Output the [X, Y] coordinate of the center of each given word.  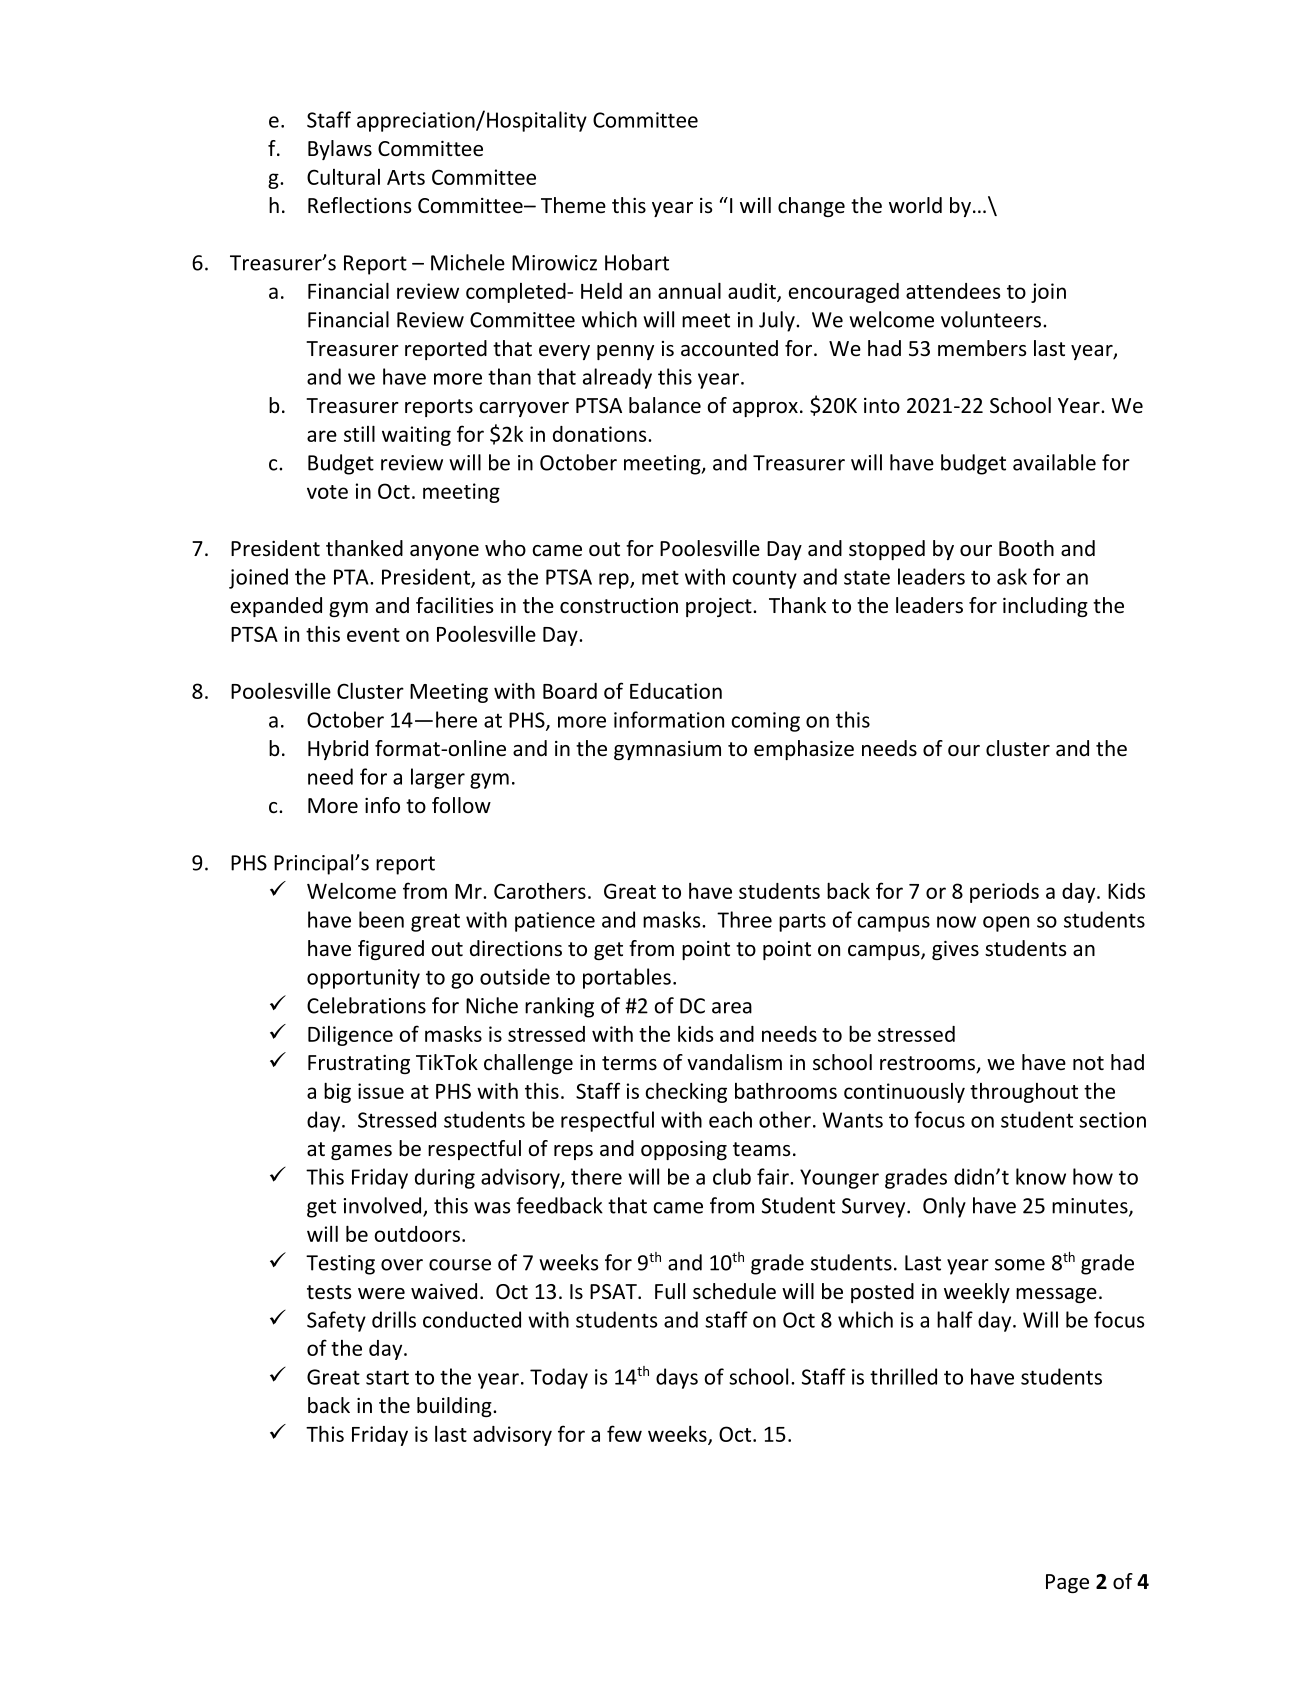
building [455, 1407]
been [381, 919]
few [624, 1433]
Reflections [359, 205]
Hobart [637, 262]
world [915, 205]
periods [1004, 893]
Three [744, 919]
